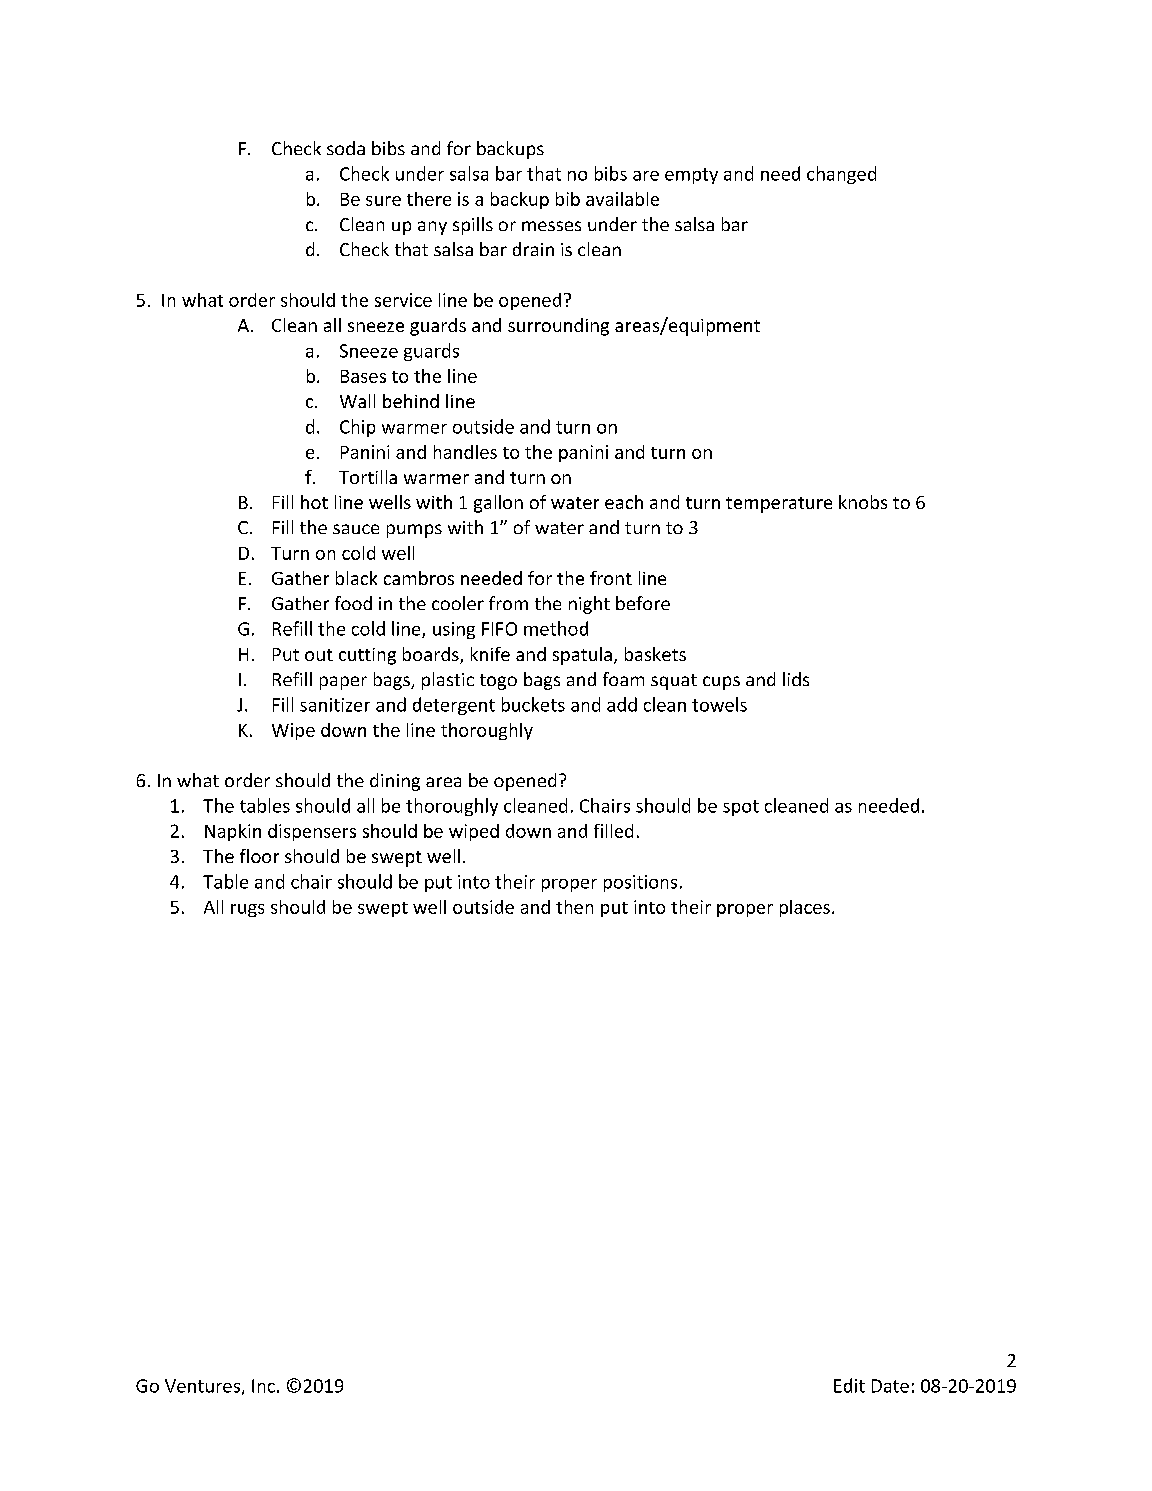 The height and width of the screenshot is (1491, 1152). Describe the element at coordinates (779, 505) in the screenshot. I see `temperature` at that location.
